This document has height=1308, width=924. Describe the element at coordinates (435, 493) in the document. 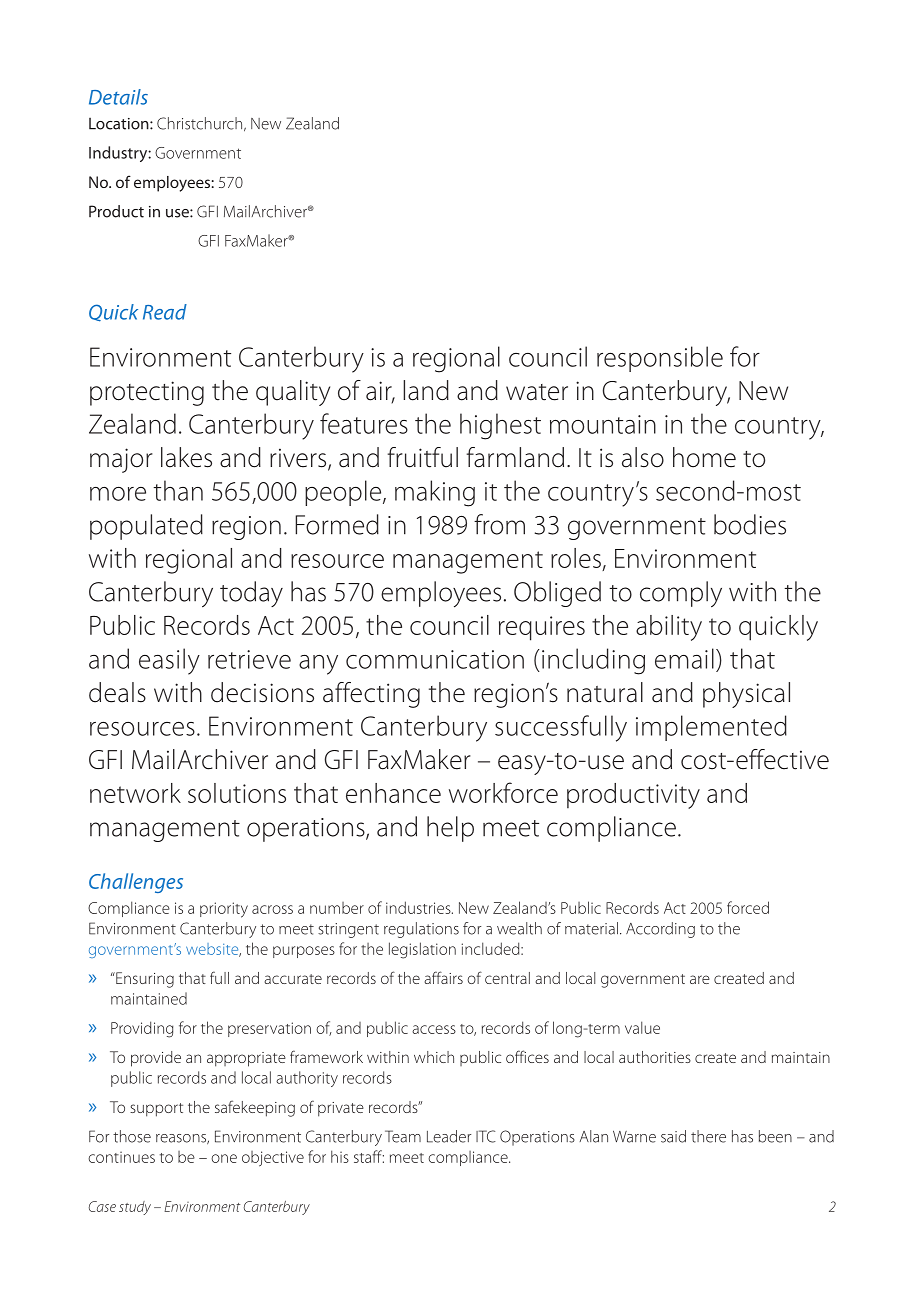

I see `making` at that location.
